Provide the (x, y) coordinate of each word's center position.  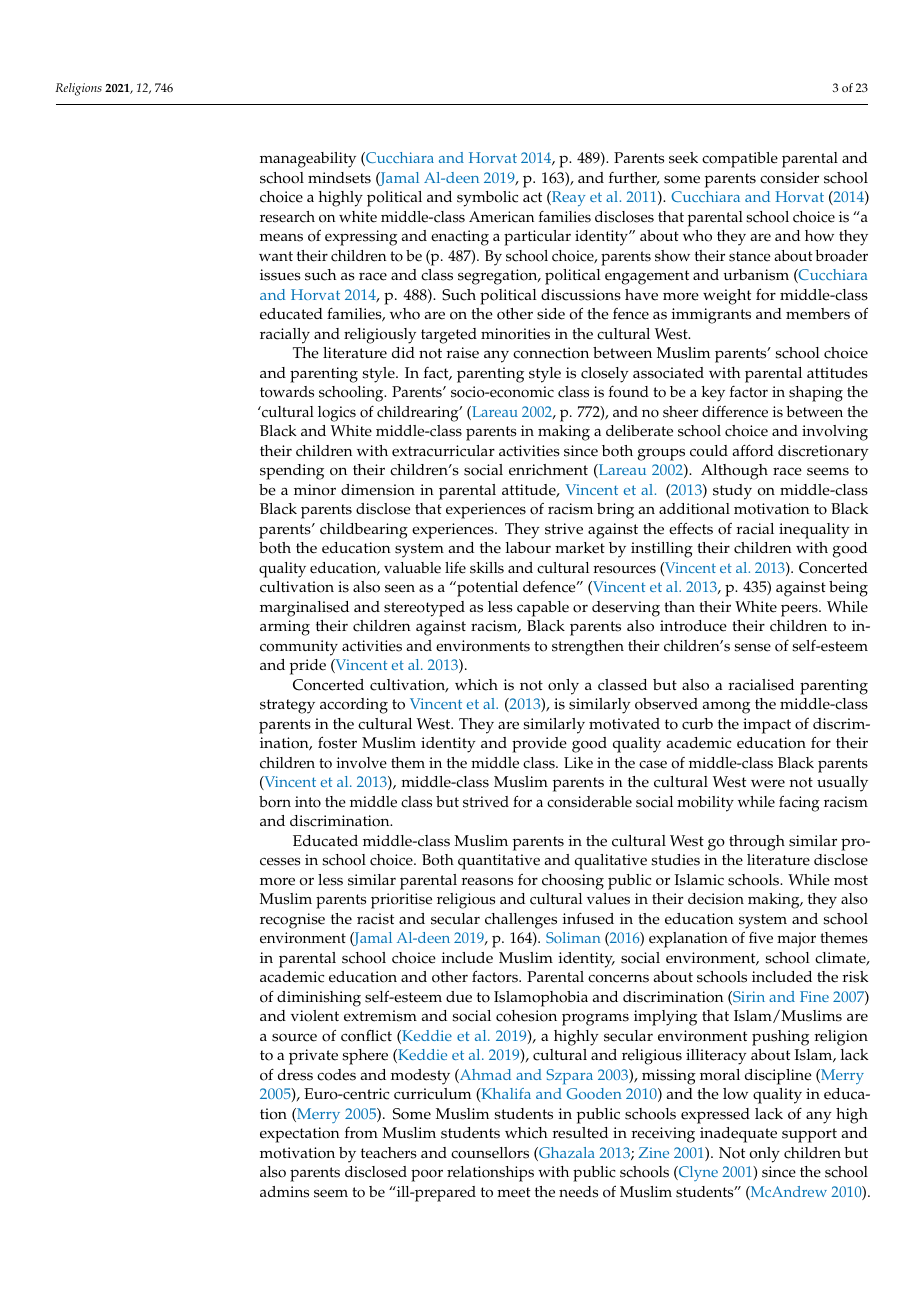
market (580, 548)
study (732, 492)
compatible (740, 160)
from (361, 1133)
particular (537, 238)
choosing (573, 882)
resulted (580, 1133)
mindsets (339, 178)
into (308, 802)
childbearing (364, 531)
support (809, 1135)
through (757, 843)
